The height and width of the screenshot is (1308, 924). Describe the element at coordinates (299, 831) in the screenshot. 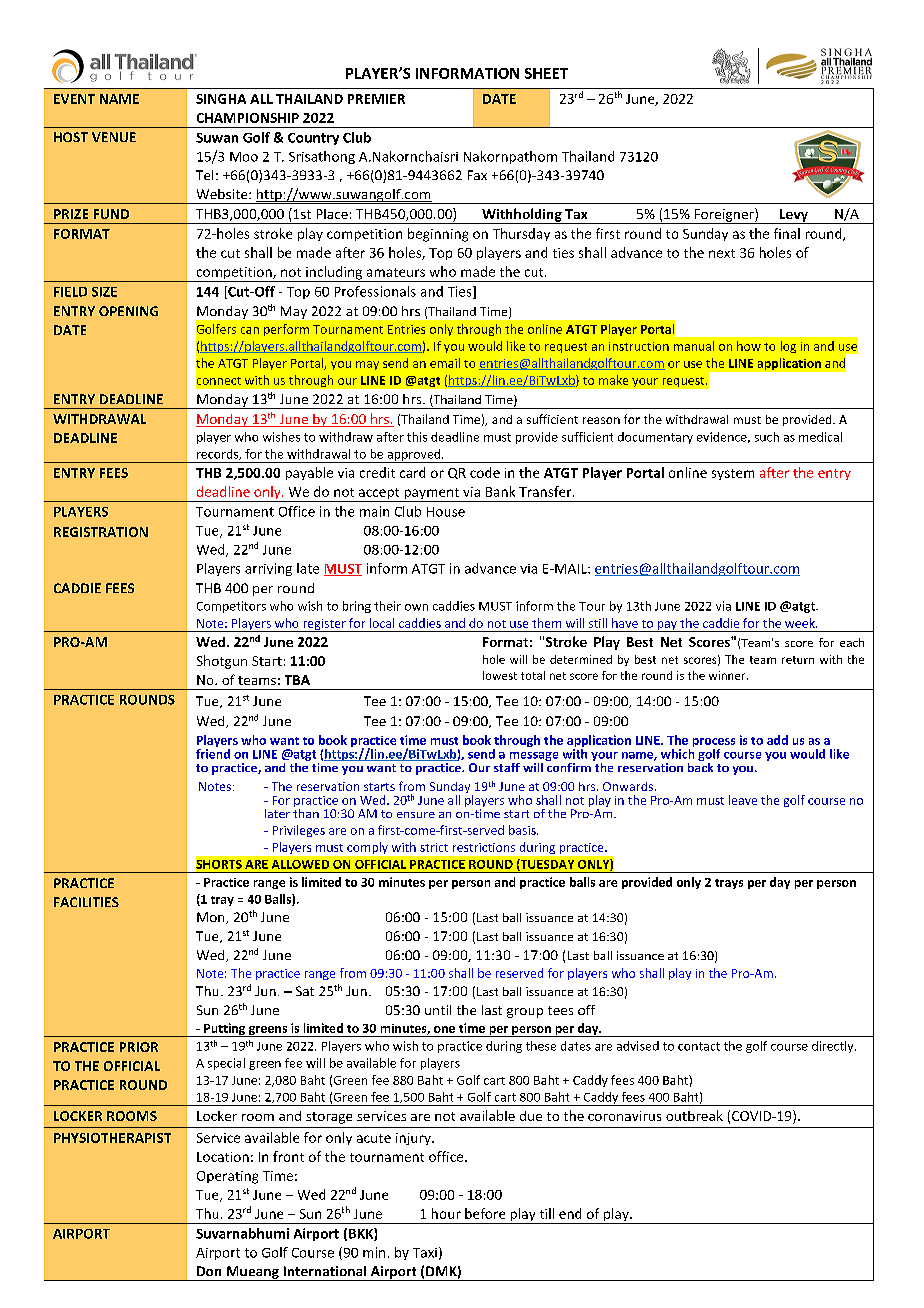

I see `Privileges` at that location.
